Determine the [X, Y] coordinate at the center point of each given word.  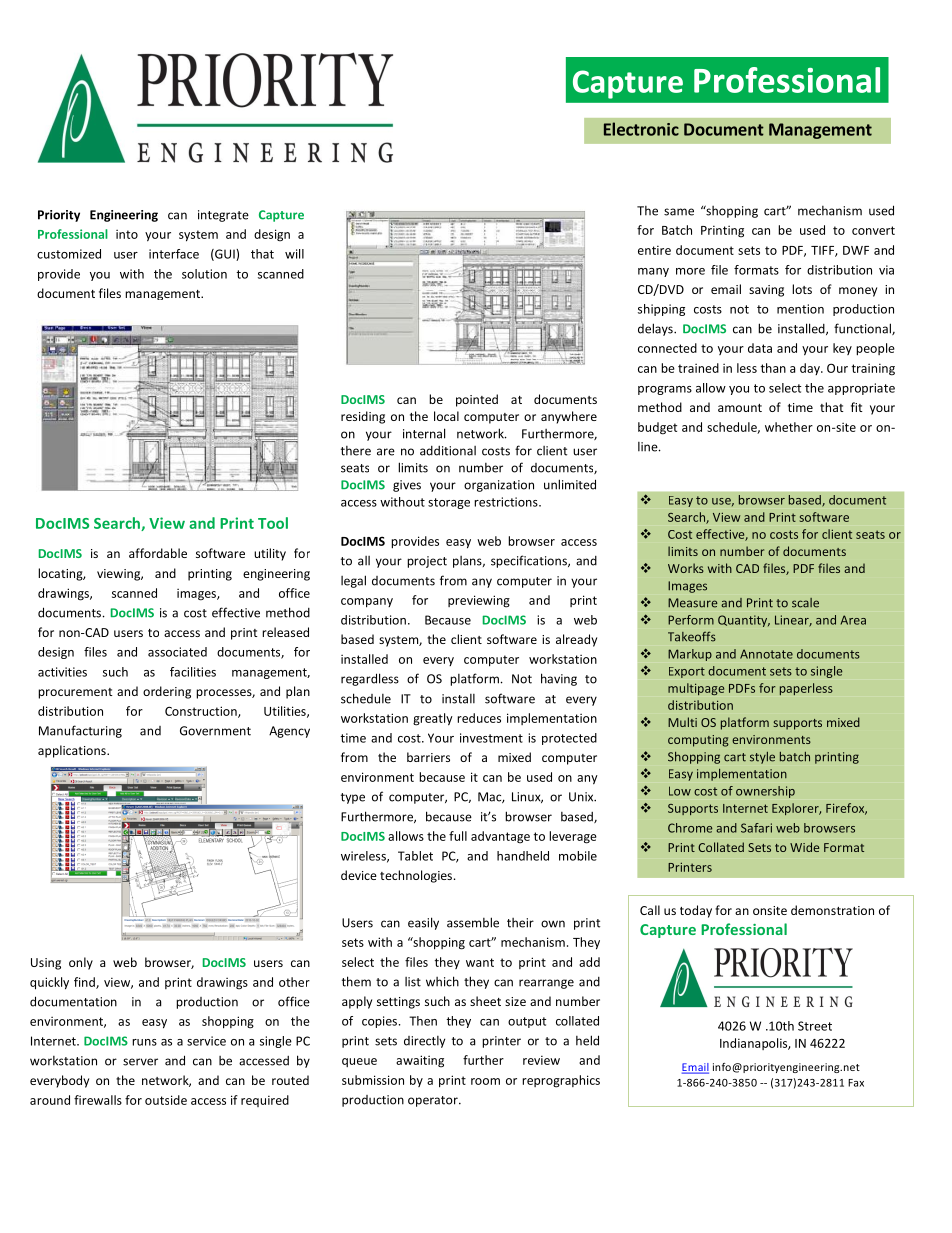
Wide [804, 847]
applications [73, 751]
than [773, 368]
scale [805, 603]
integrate [223, 216]
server [140, 1062]
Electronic [641, 129]
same [679, 212]
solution [204, 274]
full [458, 836]
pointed [477, 400]
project [427, 562]
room [485, 1081]
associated [177, 652]
